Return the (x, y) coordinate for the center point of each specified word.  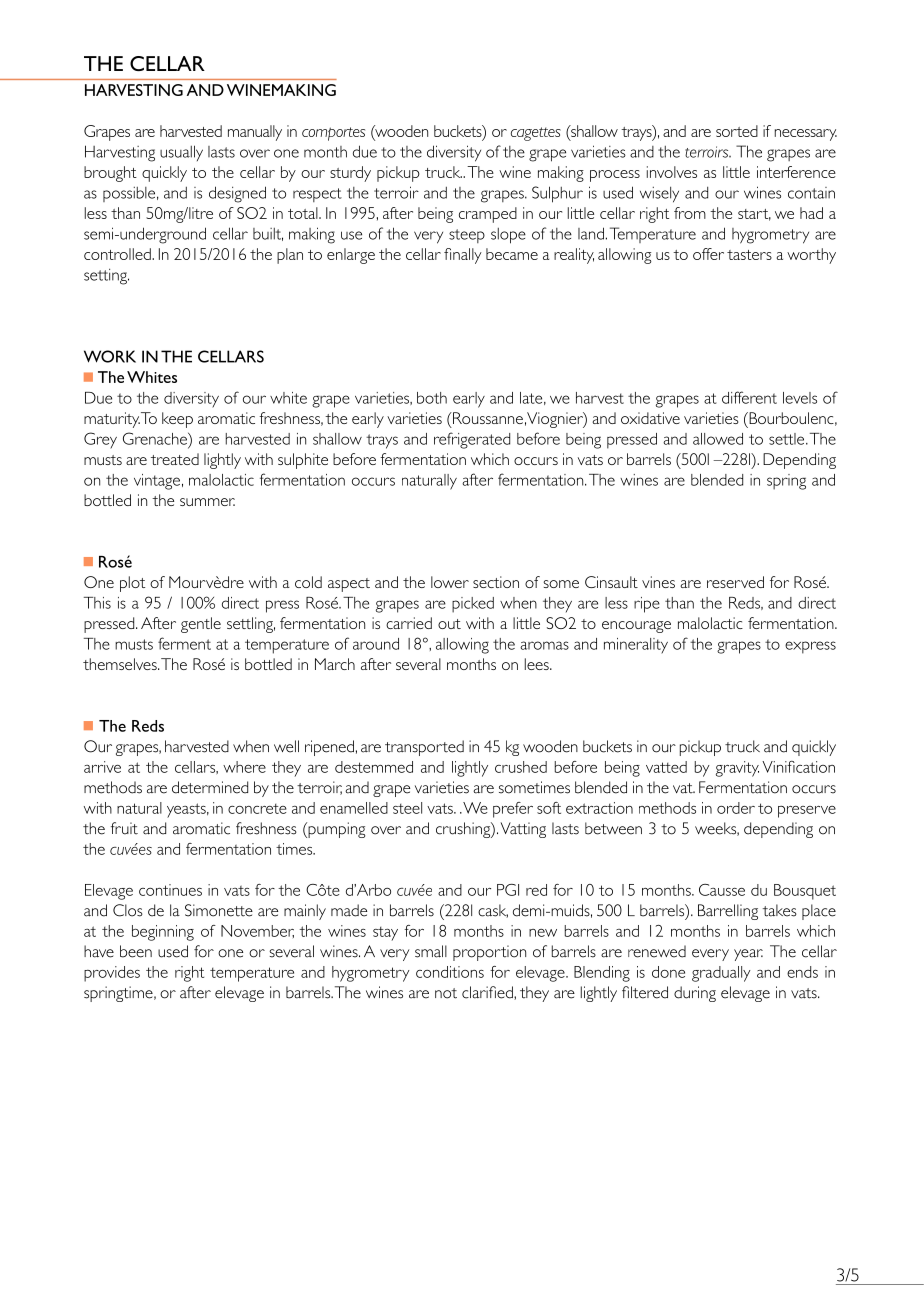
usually (181, 153)
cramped (488, 215)
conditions (450, 972)
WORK (110, 356)
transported (424, 748)
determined (210, 787)
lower (450, 582)
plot (132, 584)
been (136, 951)
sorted (737, 131)
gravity (737, 769)
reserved (735, 582)
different (749, 397)
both (432, 398)
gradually (721, 974)
